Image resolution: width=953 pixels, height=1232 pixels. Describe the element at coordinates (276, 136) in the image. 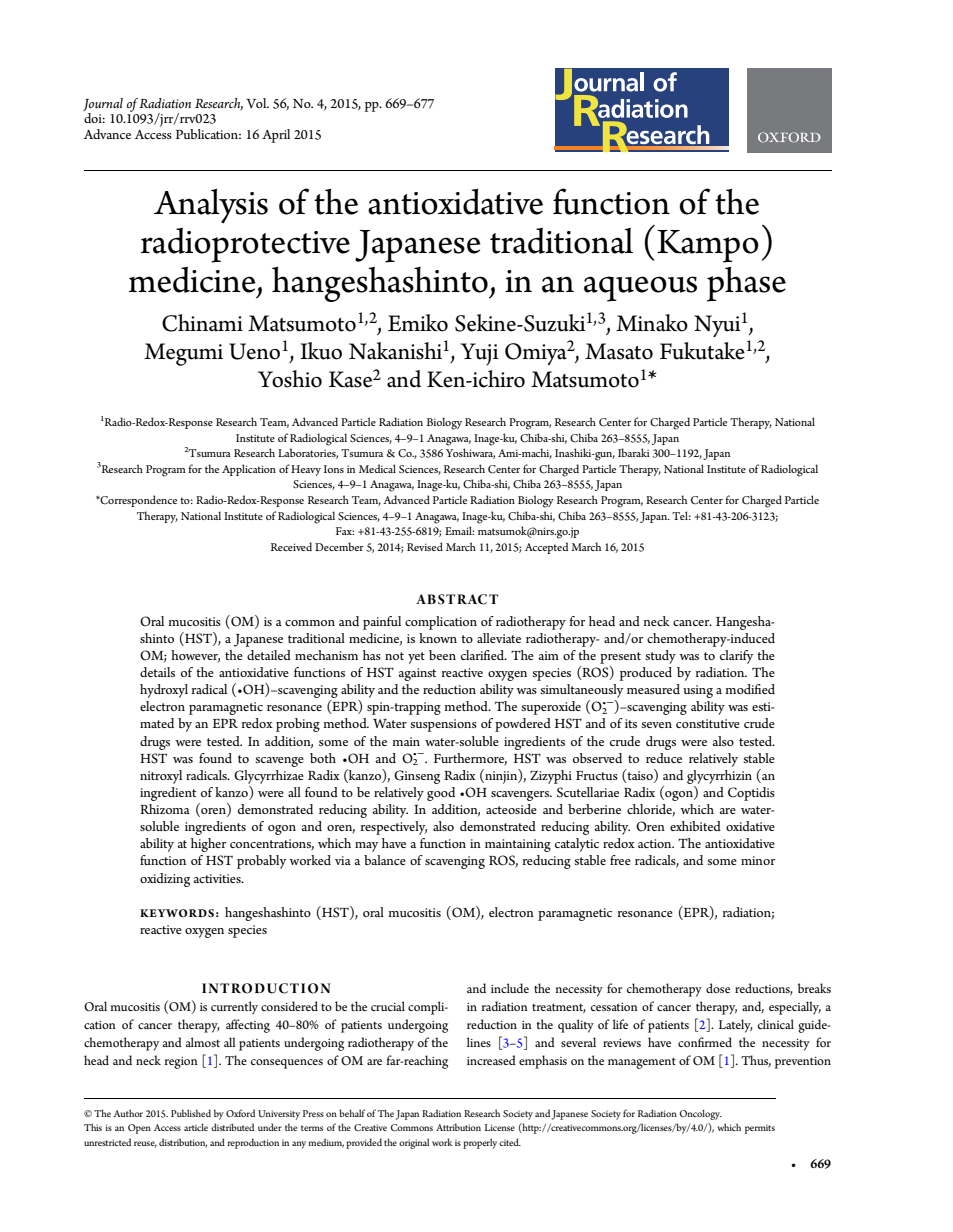

I see `April` at that location.
